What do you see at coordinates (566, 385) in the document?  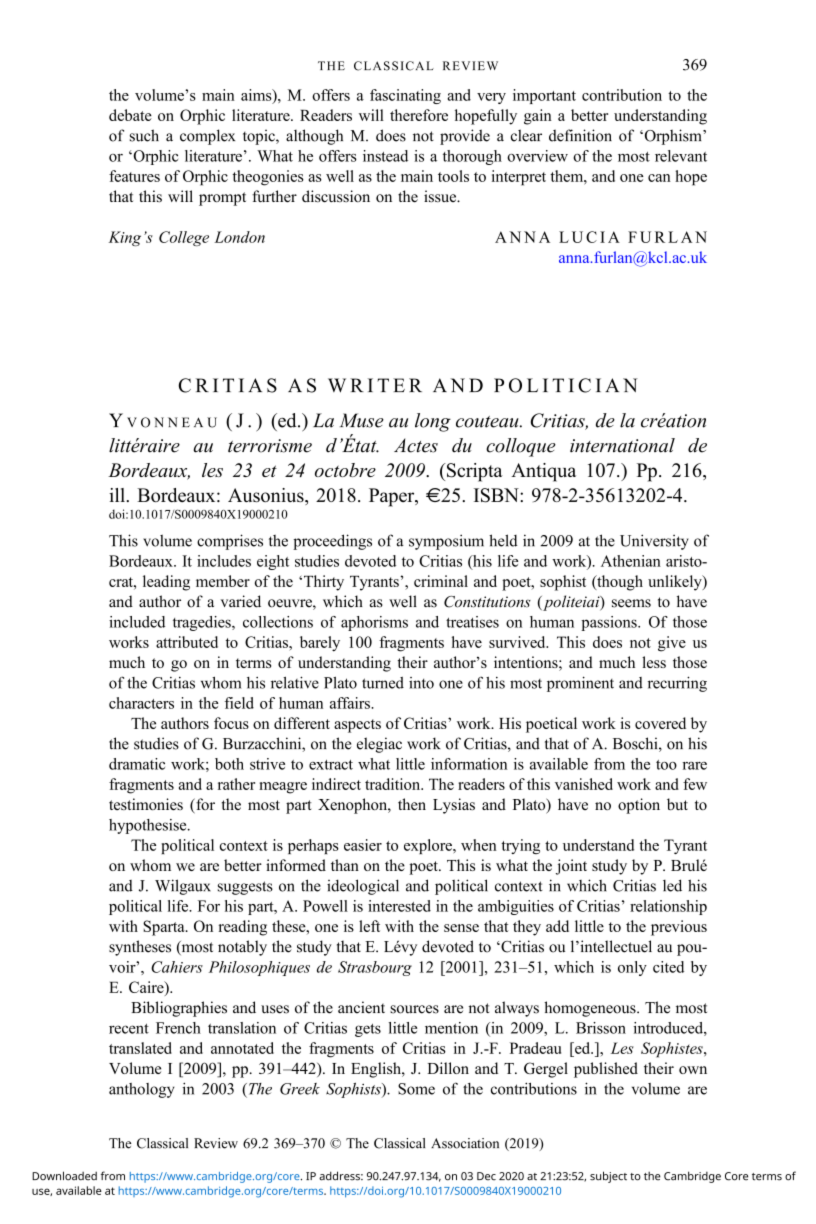 I see `POLITICIAN` at bounding box center [566, 385].
